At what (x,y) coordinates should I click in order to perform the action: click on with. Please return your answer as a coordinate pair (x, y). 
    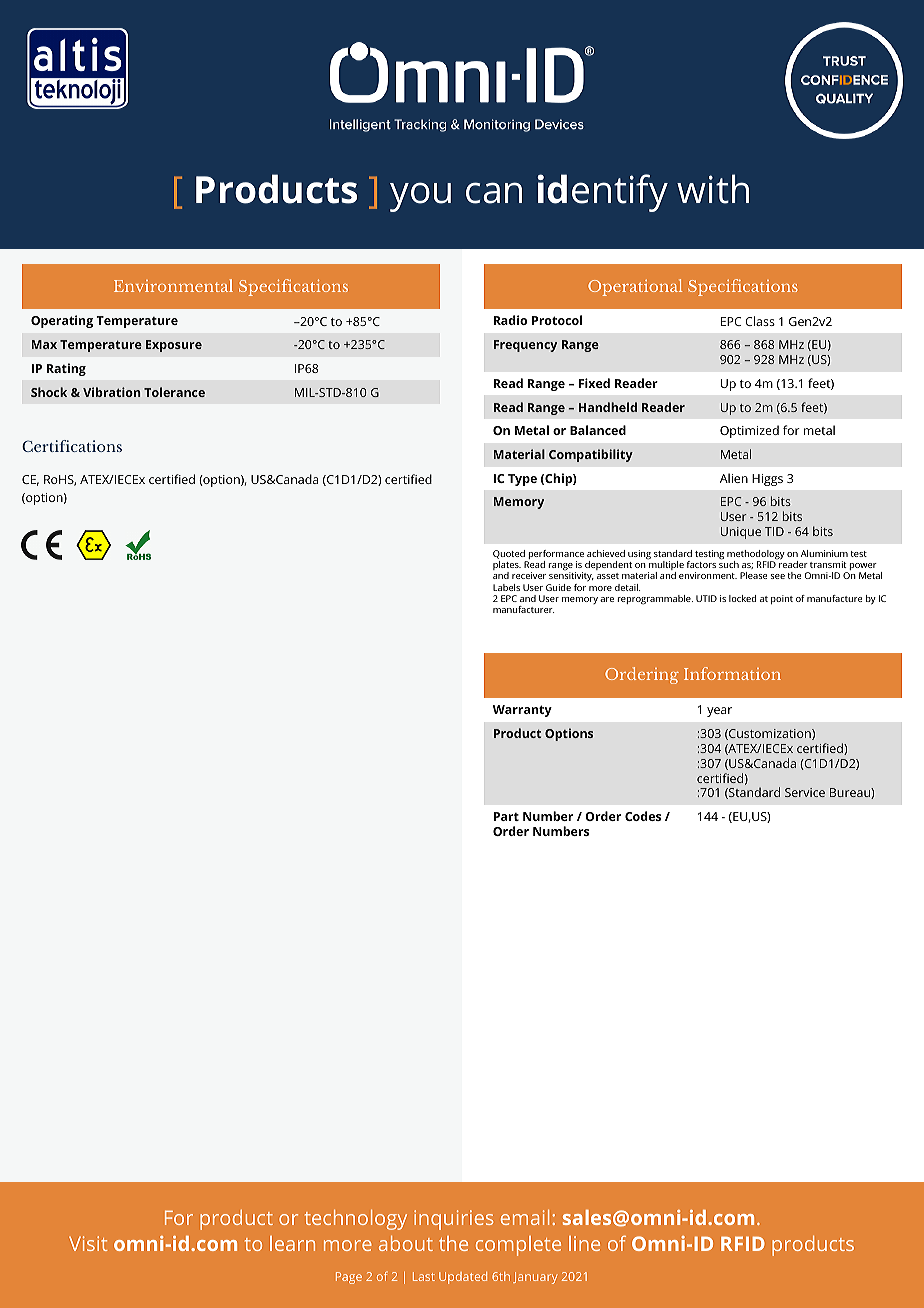
    Looking at the image, I should click on (713, 189).
